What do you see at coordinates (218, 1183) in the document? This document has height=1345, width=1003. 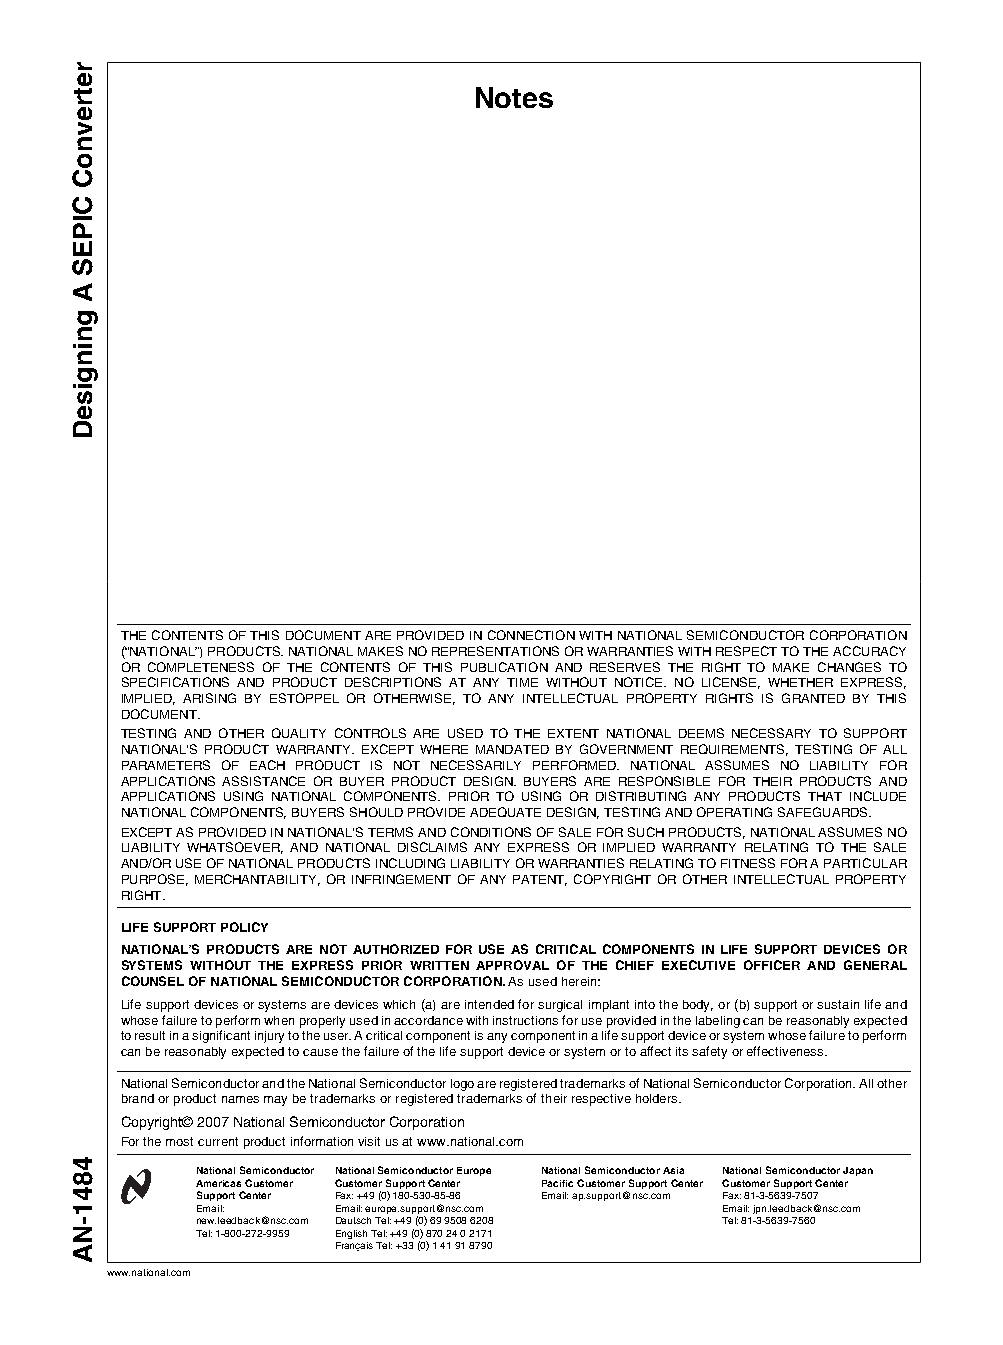 I see `Americas` at bounding box center [218, 1183].
